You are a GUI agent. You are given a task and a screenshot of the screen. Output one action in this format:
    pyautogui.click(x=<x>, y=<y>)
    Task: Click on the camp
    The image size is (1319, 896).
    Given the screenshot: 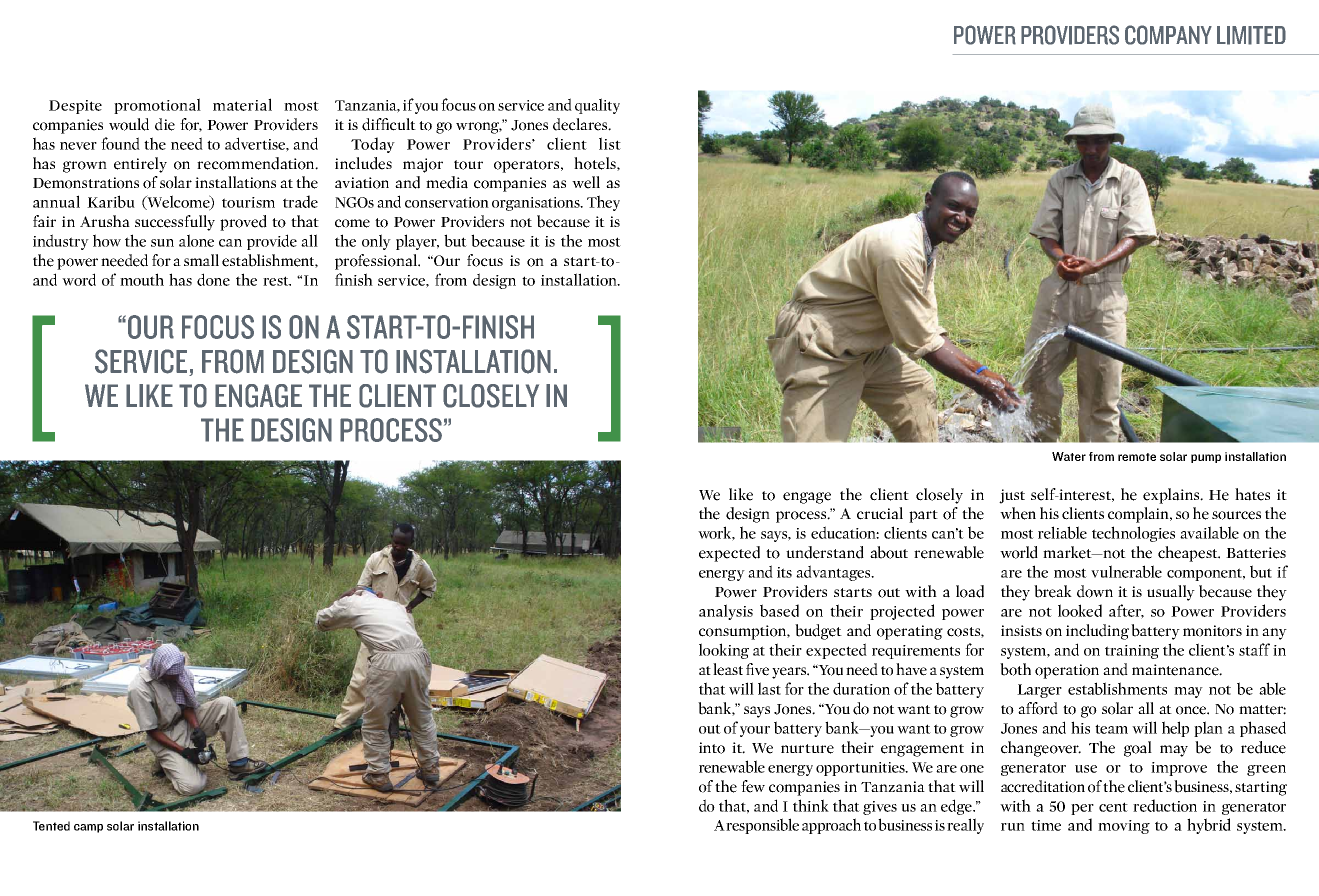 What is the action you would take?
    pyautogui.click(x=88, y=828)
